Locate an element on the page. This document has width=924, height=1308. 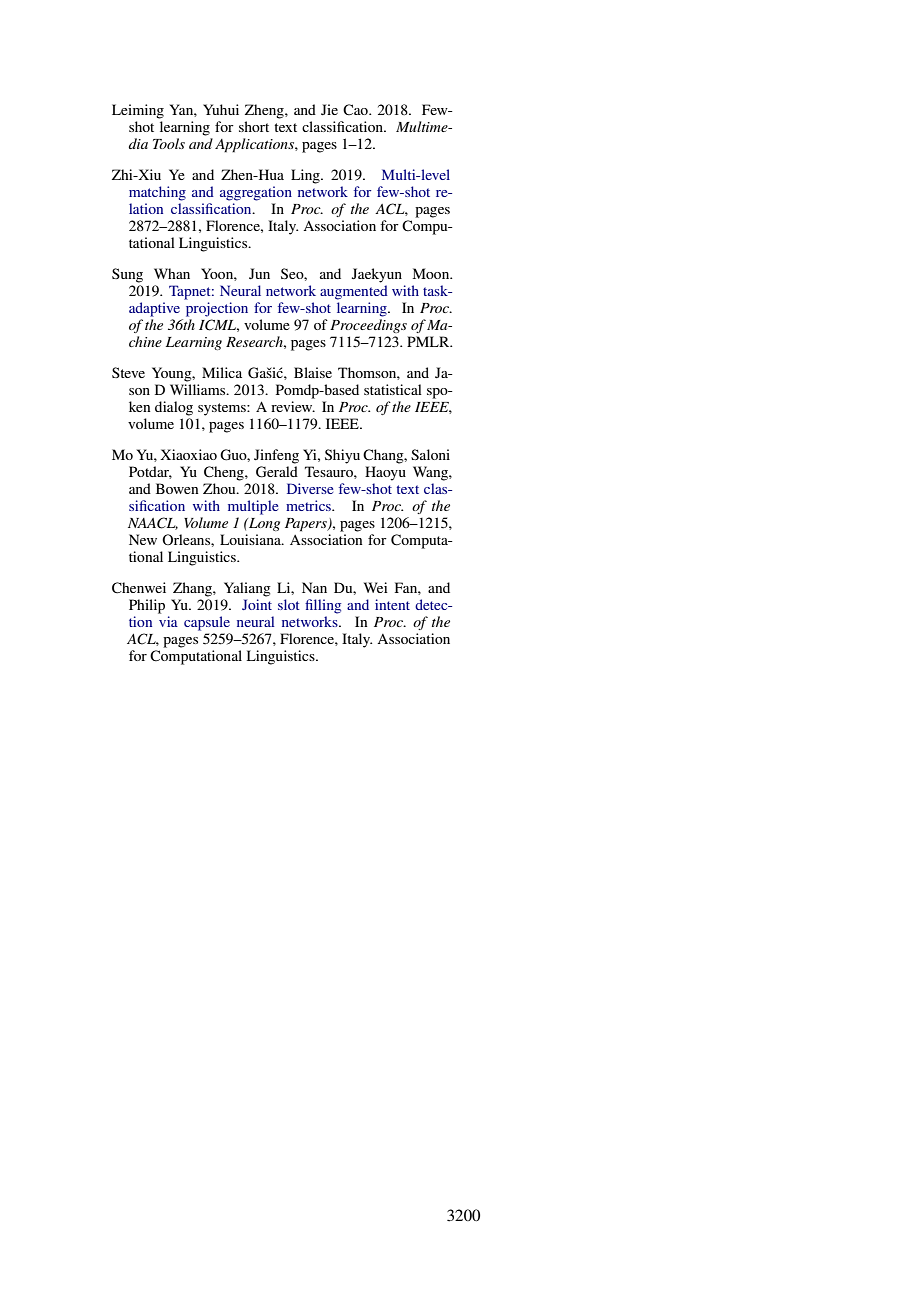
intent is located at coordinates (392, 604).
